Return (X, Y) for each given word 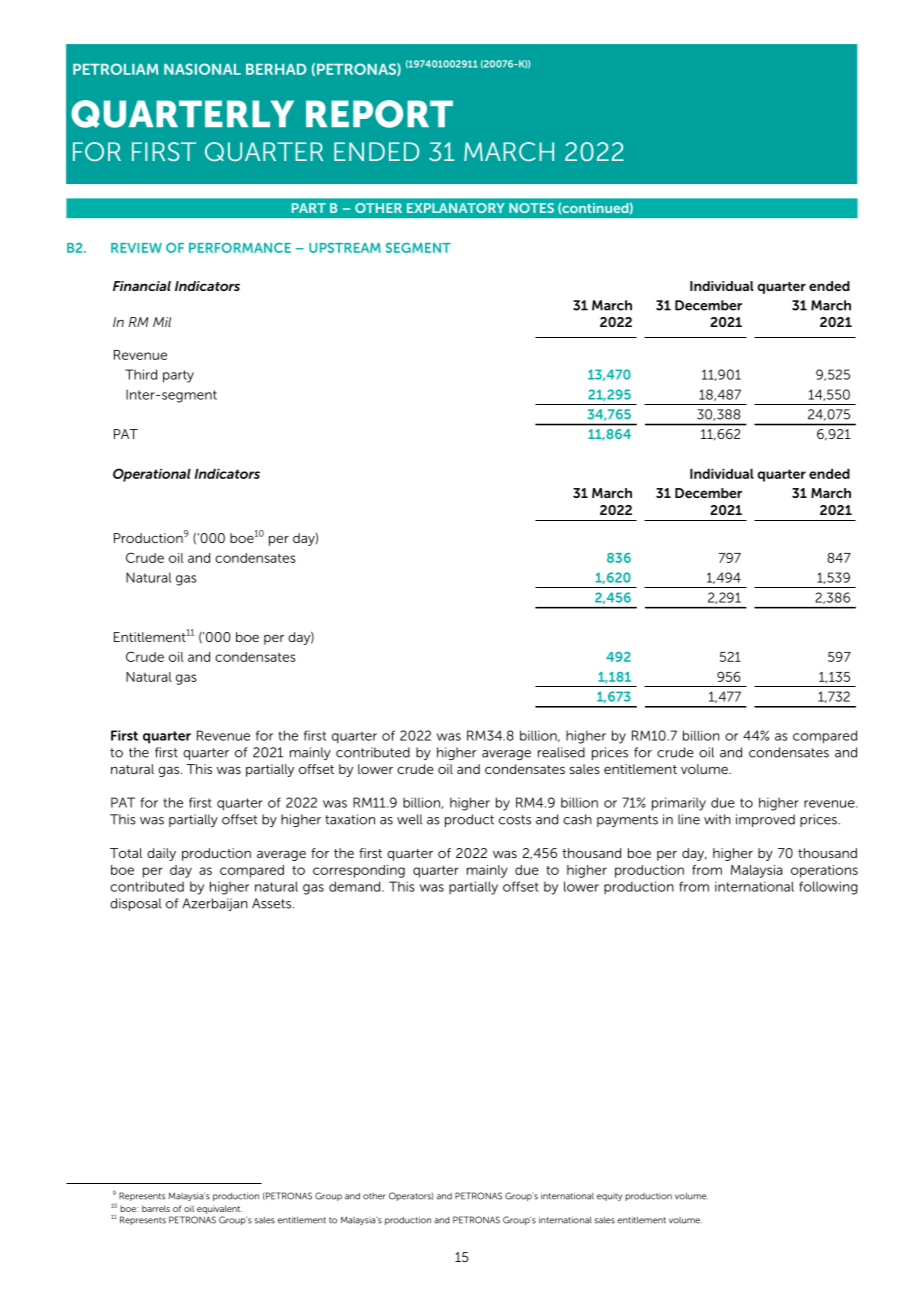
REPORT (379, 114)
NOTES (531, 208)
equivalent (219, 1209)
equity (610, 1197)
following (828, 888)
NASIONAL (202, 69)
